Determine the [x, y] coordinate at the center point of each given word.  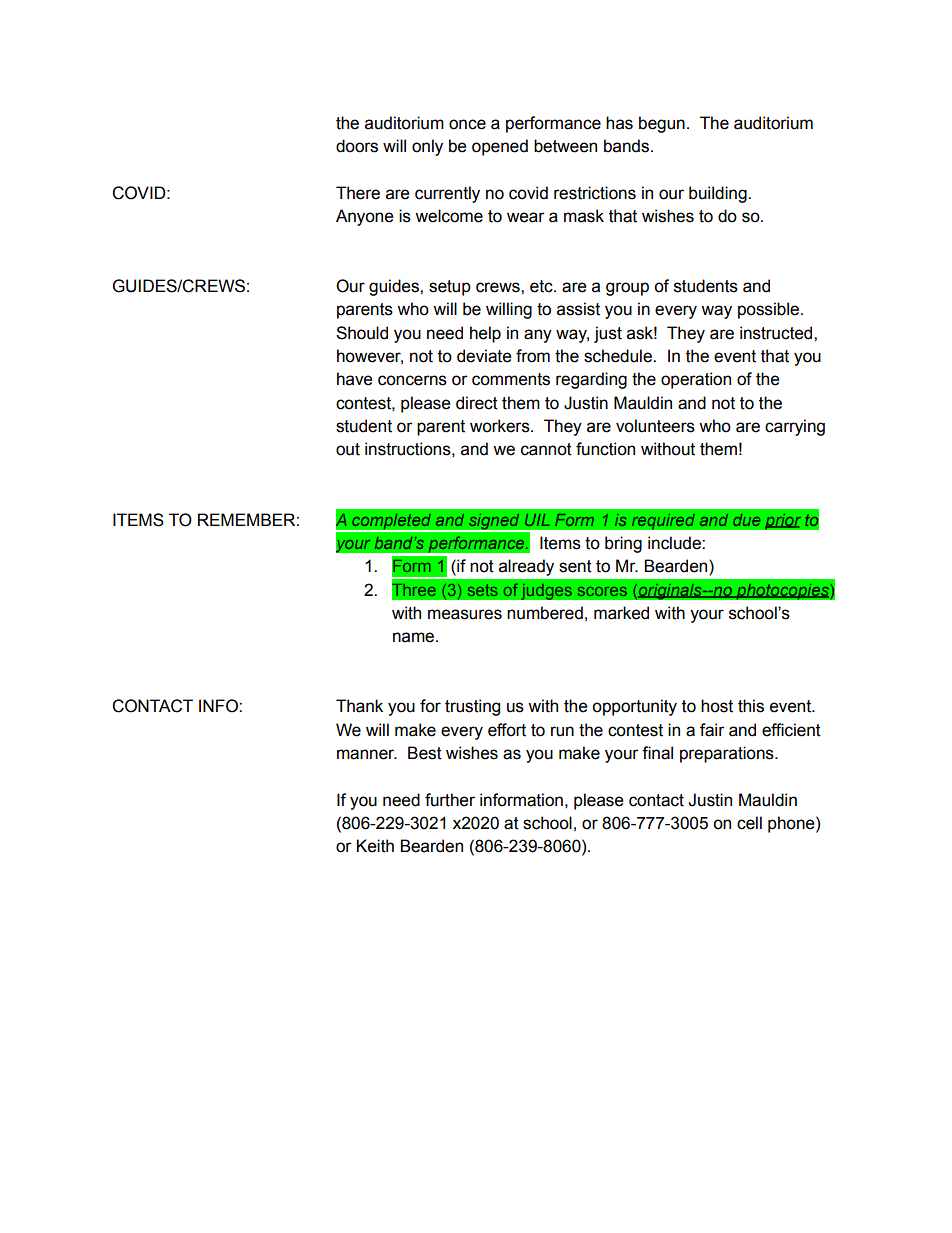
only [427, 147]
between [565, 146]
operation [696, 380]
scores [602, 591]
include [675, 543]
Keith [375, 846]
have [355, 379]
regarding [591, 380]
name [415, 637]
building [719, 194]
